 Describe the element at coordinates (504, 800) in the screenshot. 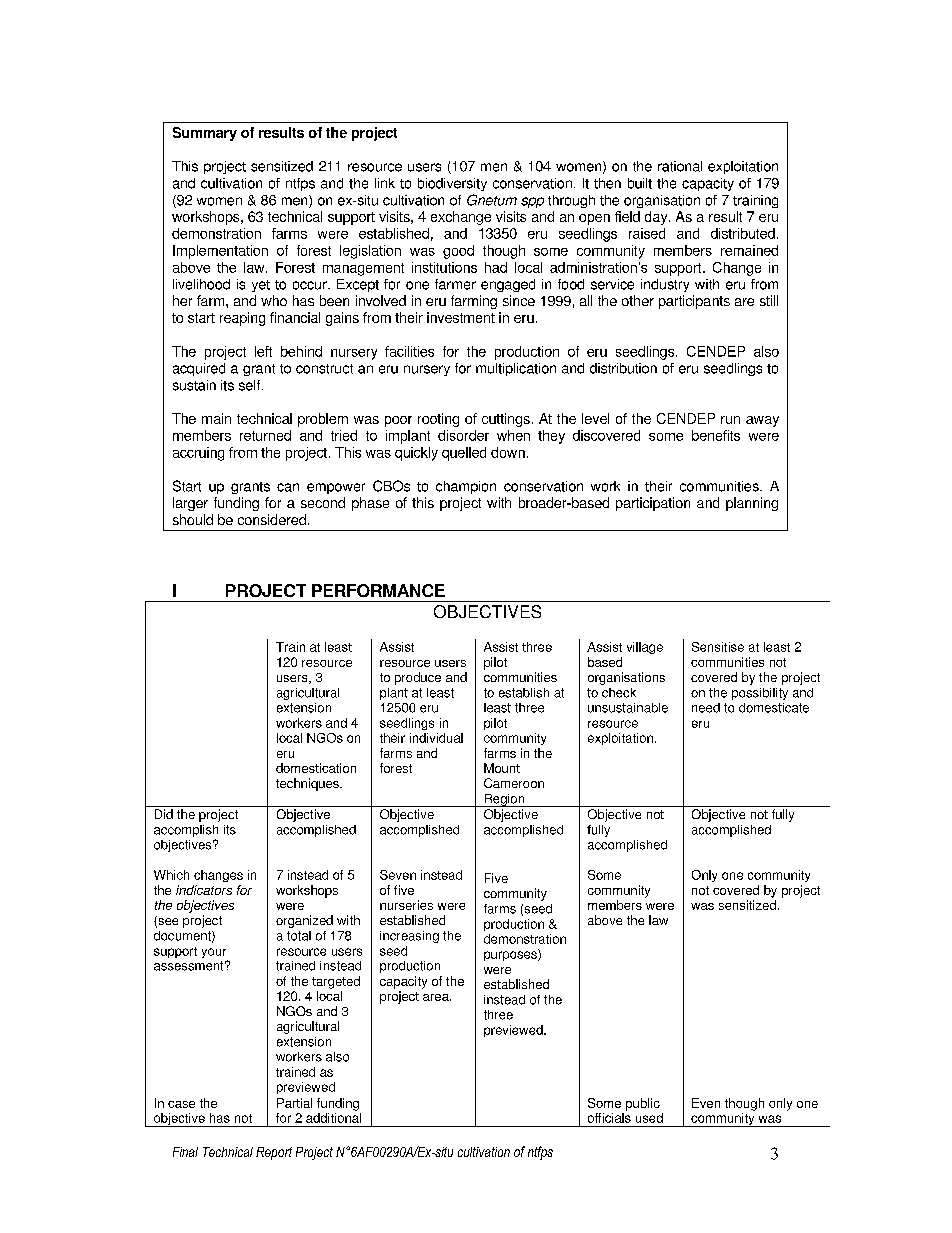

I see `Region` at that location.
